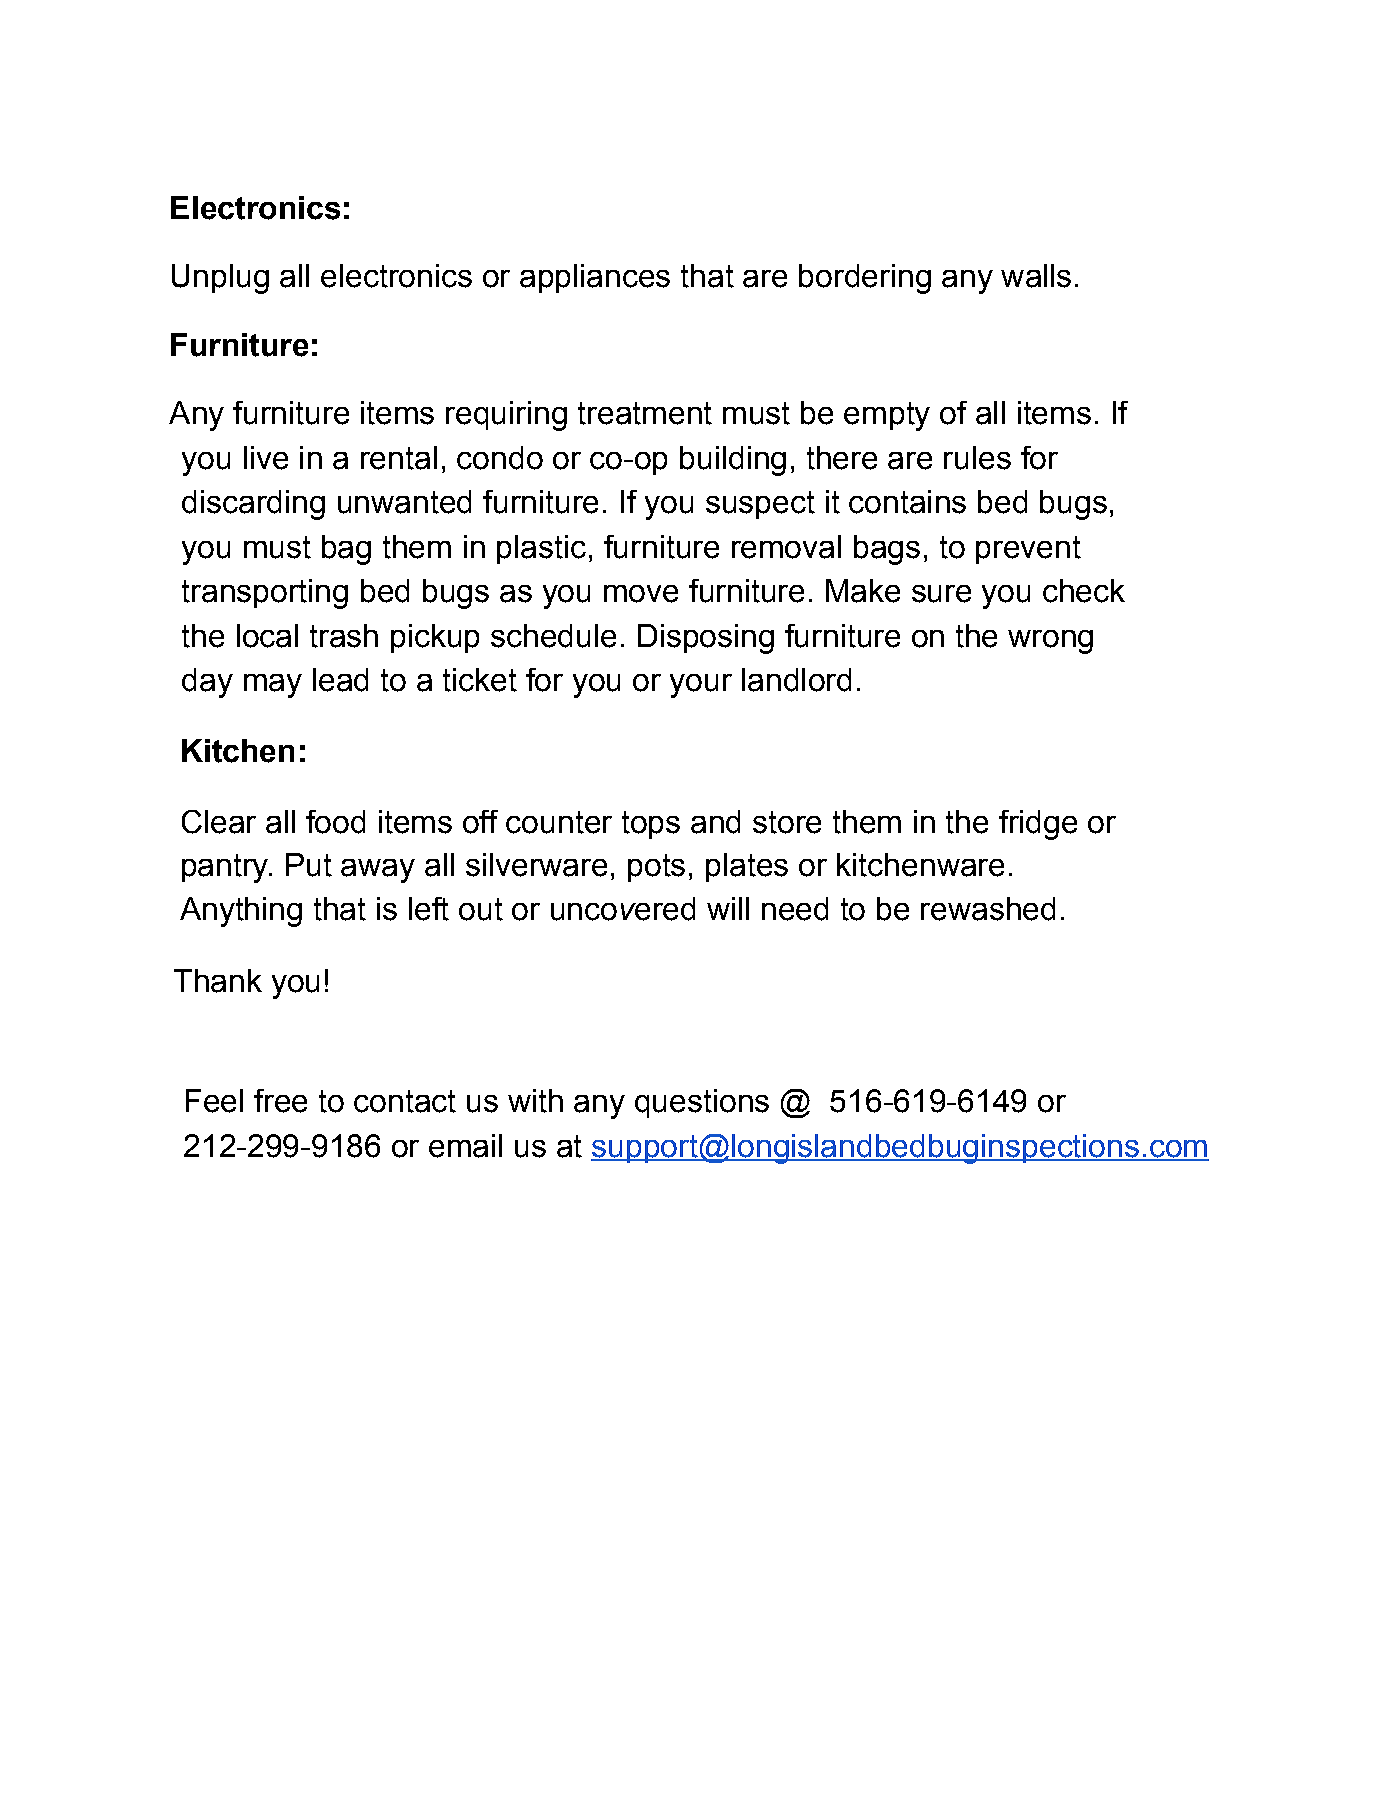 The width and height of the page is (1396, 1807). Describe the element at coordinates (760, 505) in the page. I see `suspect` at that location.
